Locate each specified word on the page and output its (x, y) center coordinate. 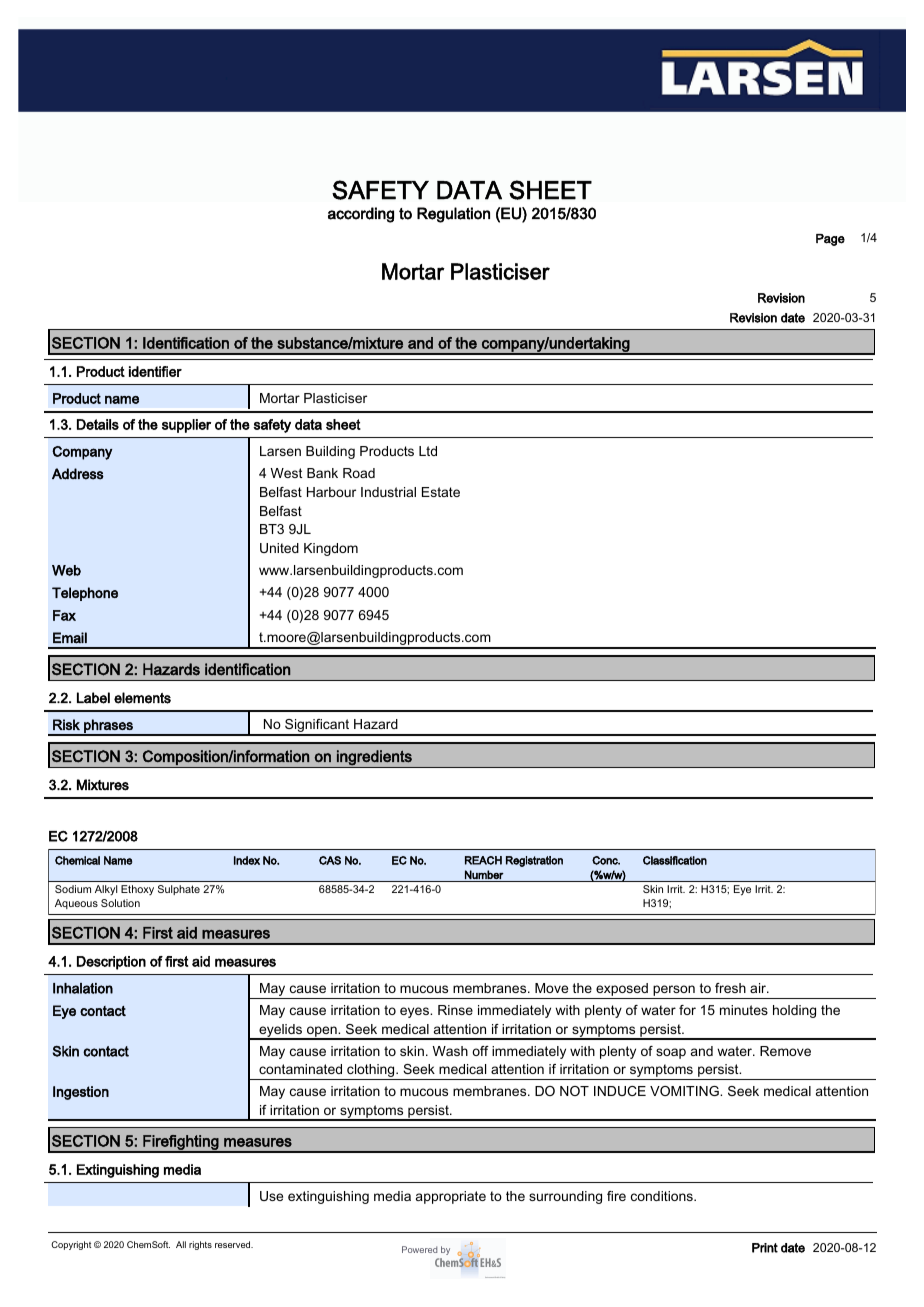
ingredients (374, 759)
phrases (108, 727)
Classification (675, 860)
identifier (155, 371)
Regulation (453, 215)
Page (830, 240)
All (181, 1244)
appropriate (451, 1197)
